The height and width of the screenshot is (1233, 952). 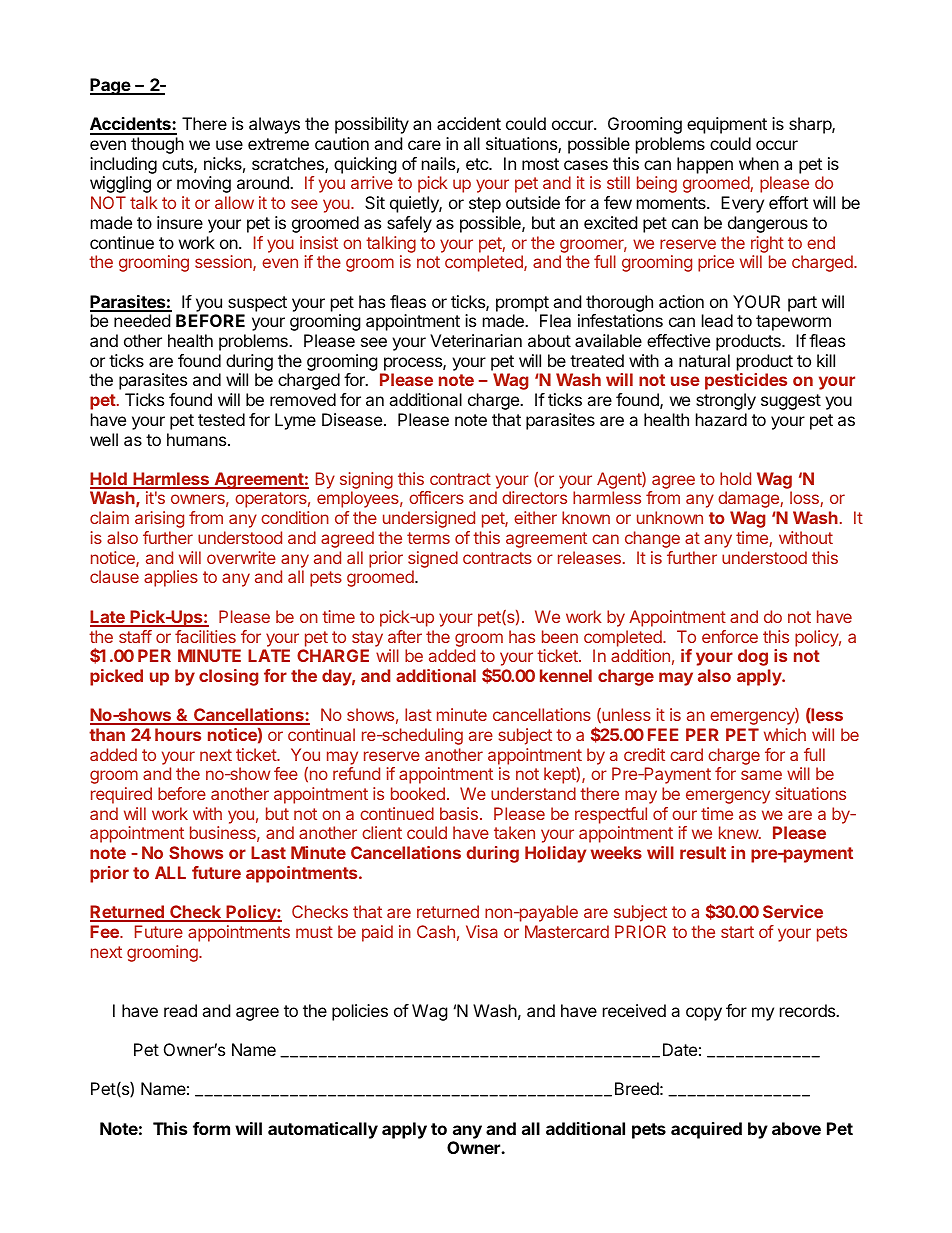 What do you see at coordinates (205, 636) in the screenshot?
I see `facilities` at bounding box center [205, 636].
